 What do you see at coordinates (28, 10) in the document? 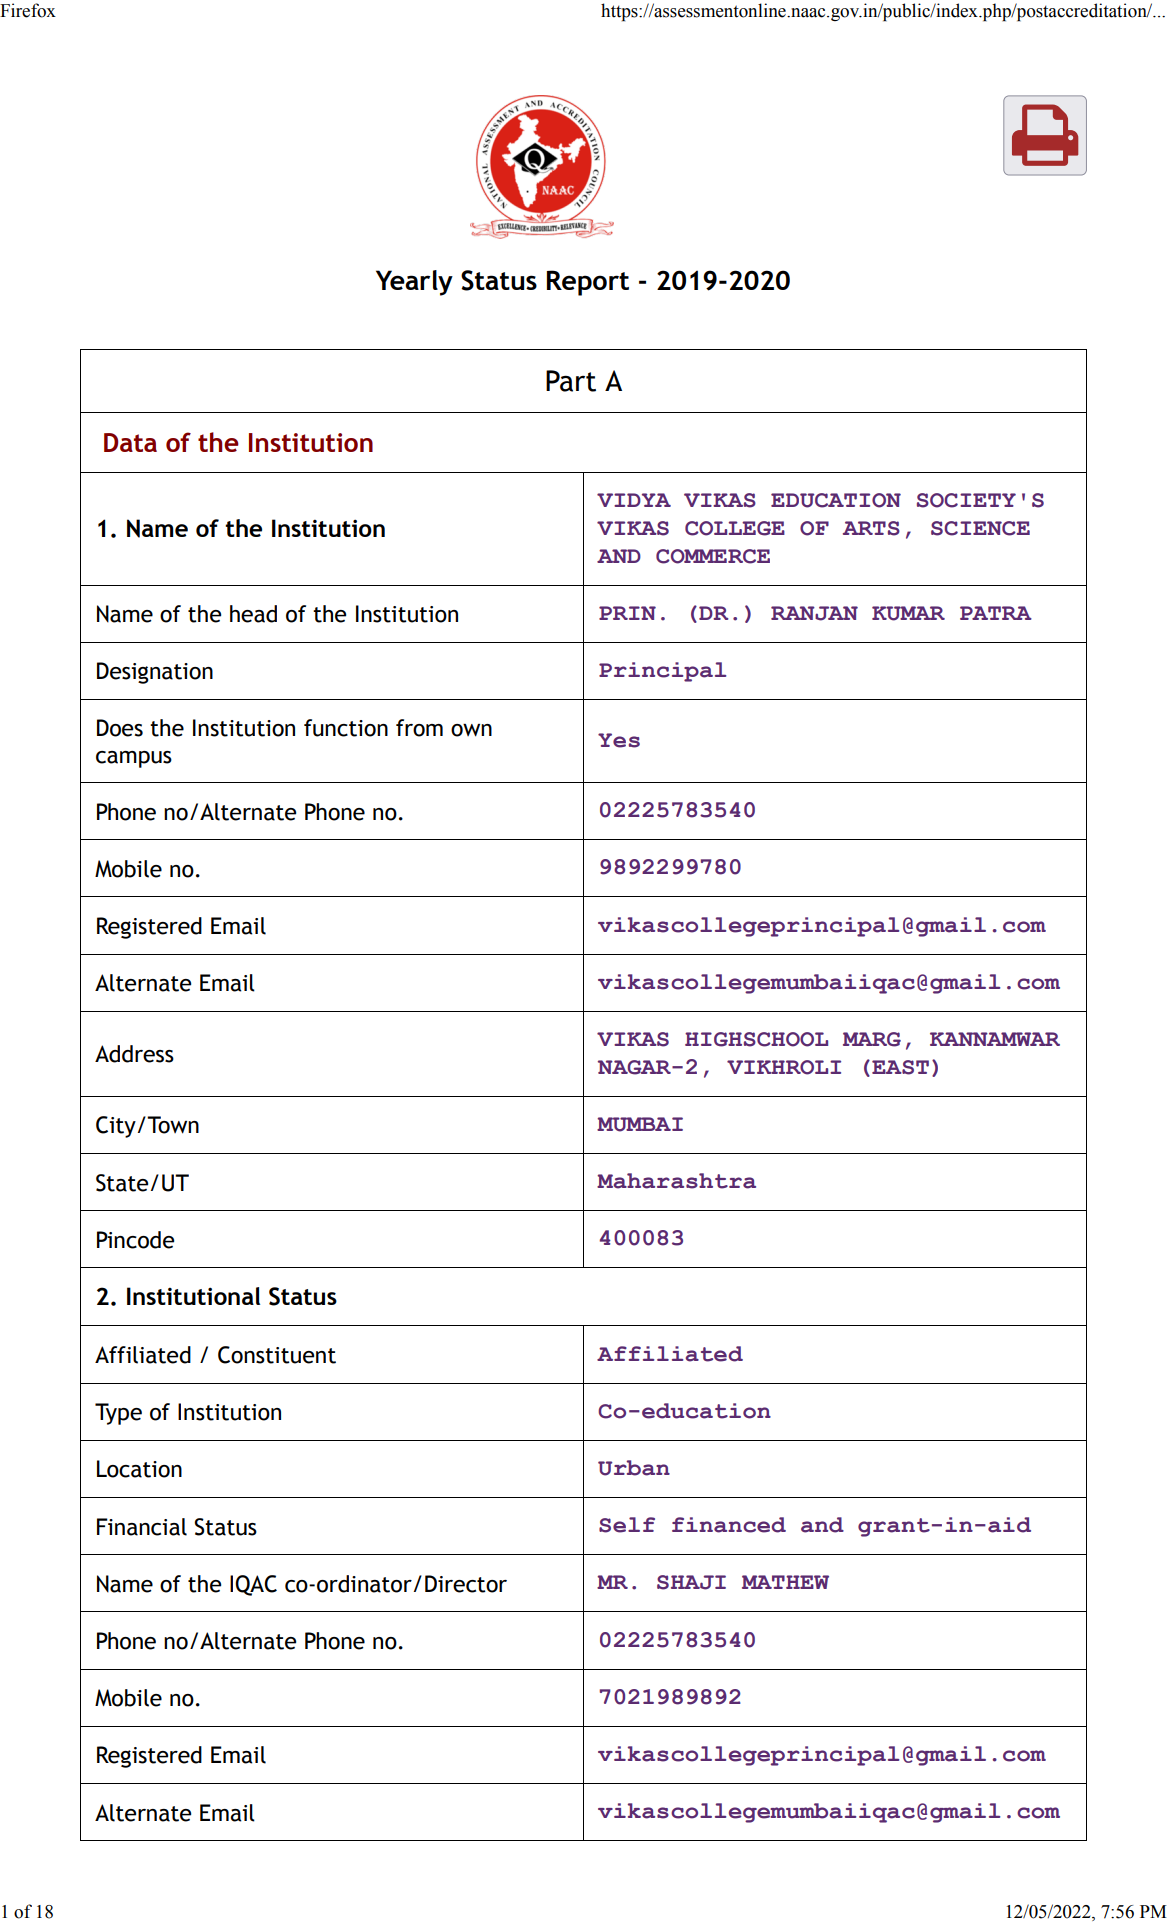
I see `Firefox` at bounding box center [28, 10].
